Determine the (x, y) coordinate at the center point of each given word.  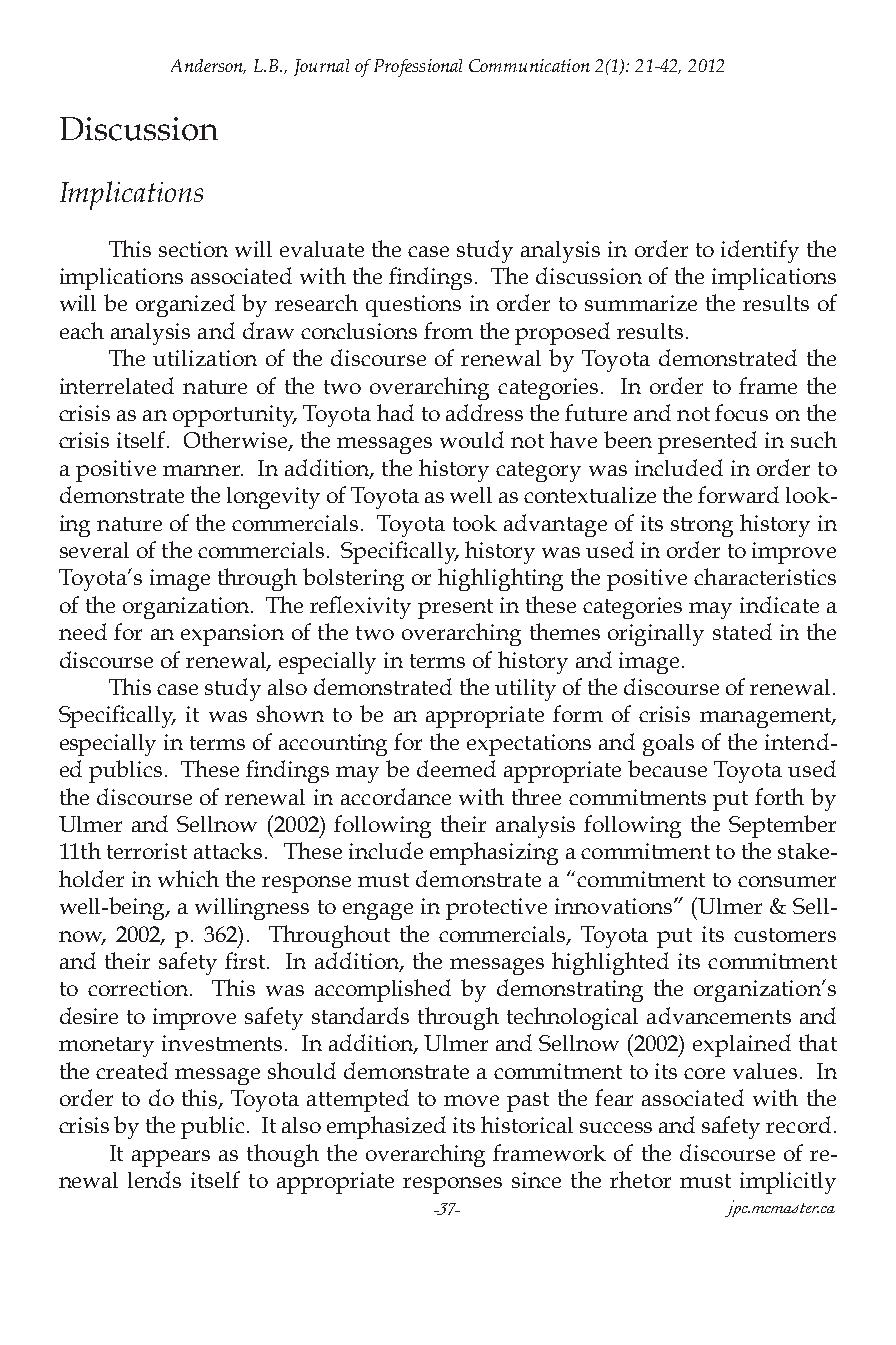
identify (760, 251)
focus (741, 412)
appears (171, 1158)
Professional (418, 68)
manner (203, 470)
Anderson (208, 66)
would (472, 439)
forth (779, 796)
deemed (456, 768)
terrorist (147, 851)
